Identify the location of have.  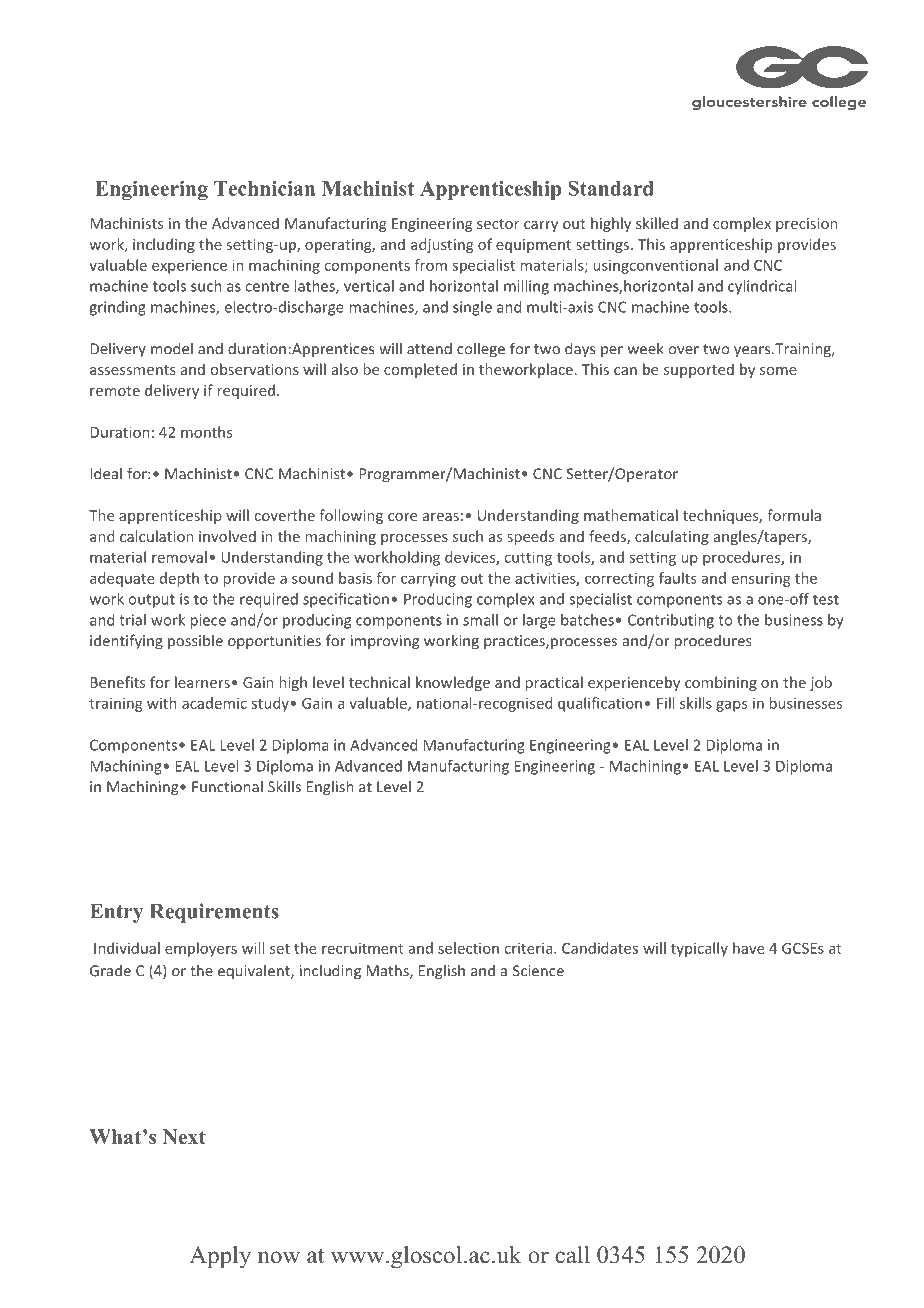
(749, 948).
